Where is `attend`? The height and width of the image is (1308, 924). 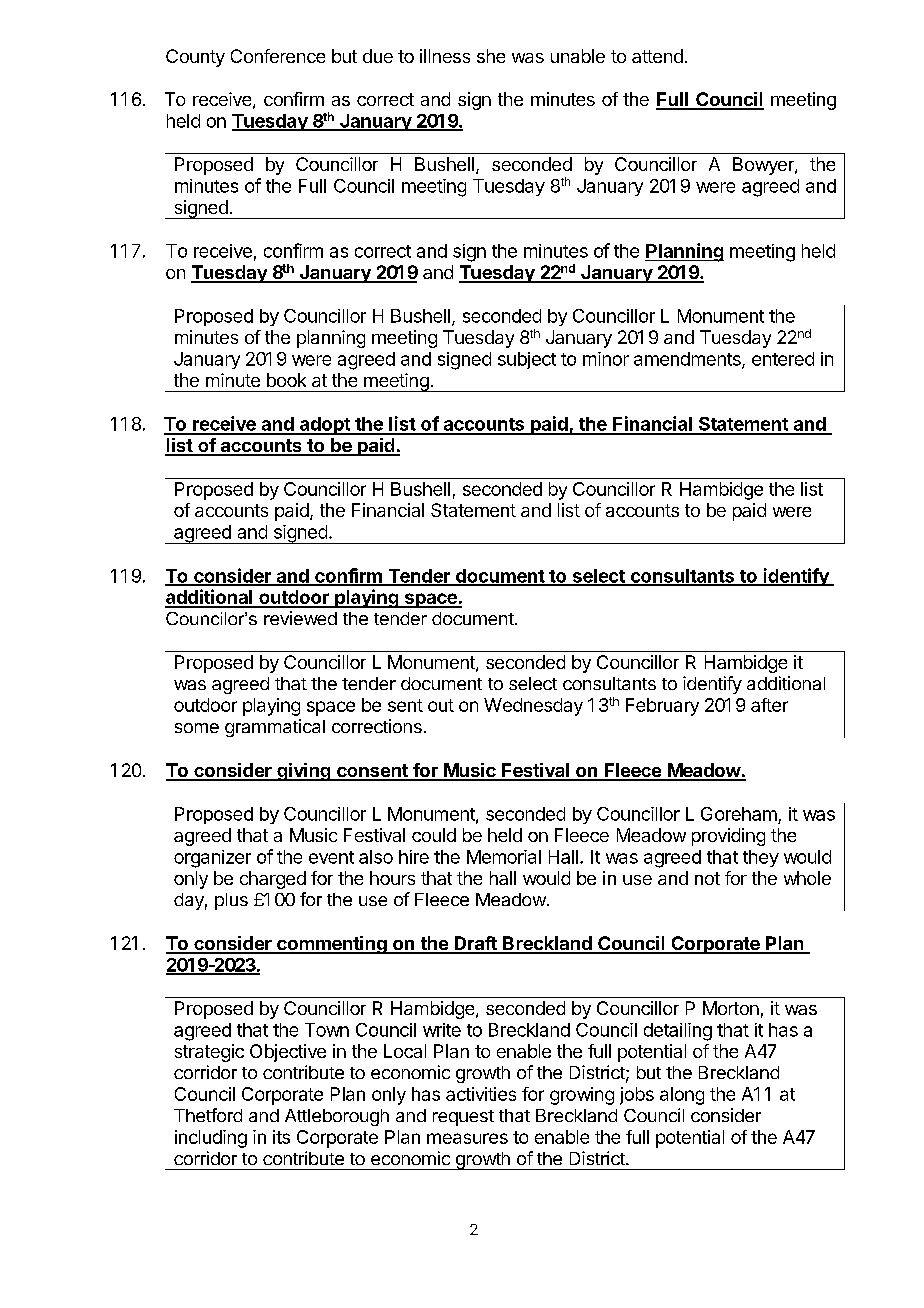
attend is located at coordinates (657, 56).
